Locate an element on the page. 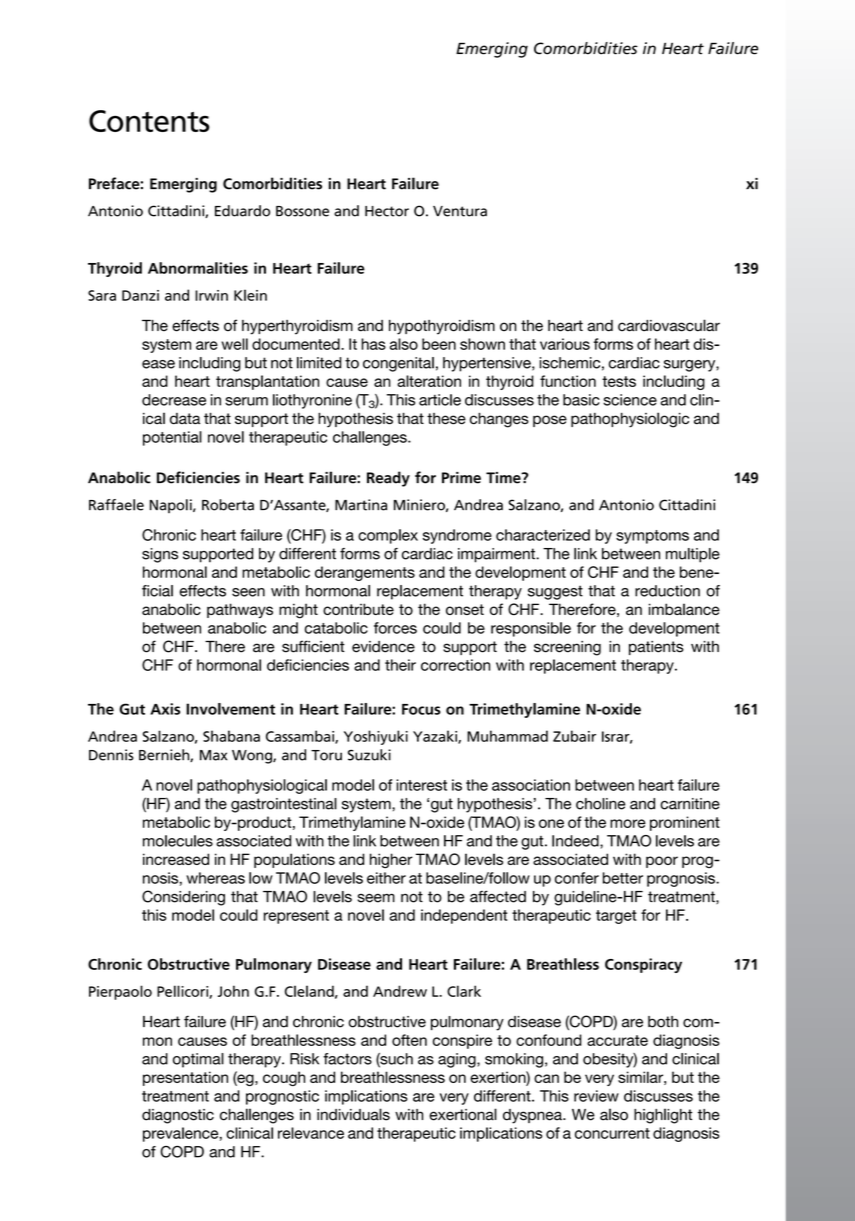 The height and width of the page is (1221, 855). review is located at coordinates (596, 1096).
